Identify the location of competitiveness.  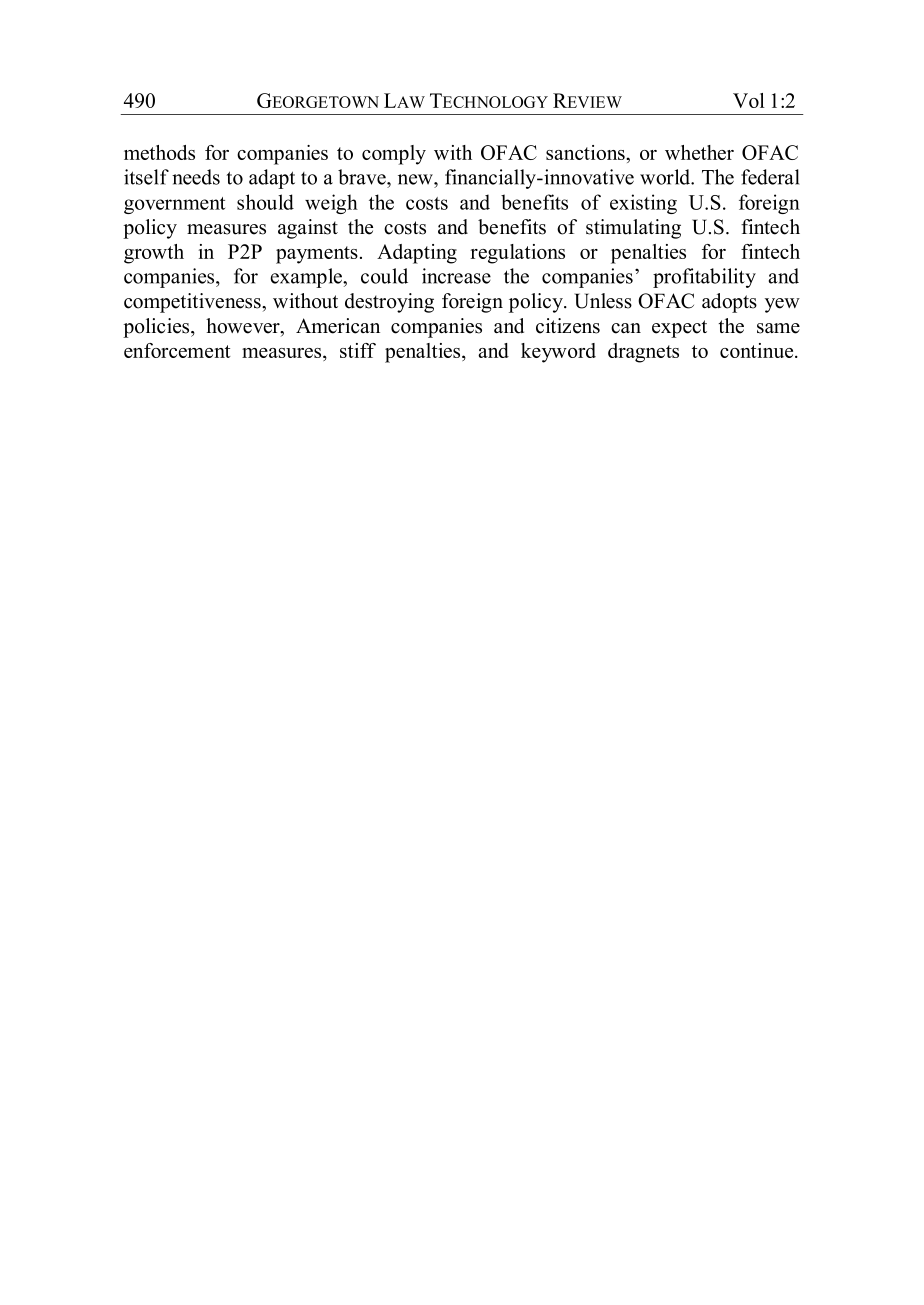
(193, 303).
